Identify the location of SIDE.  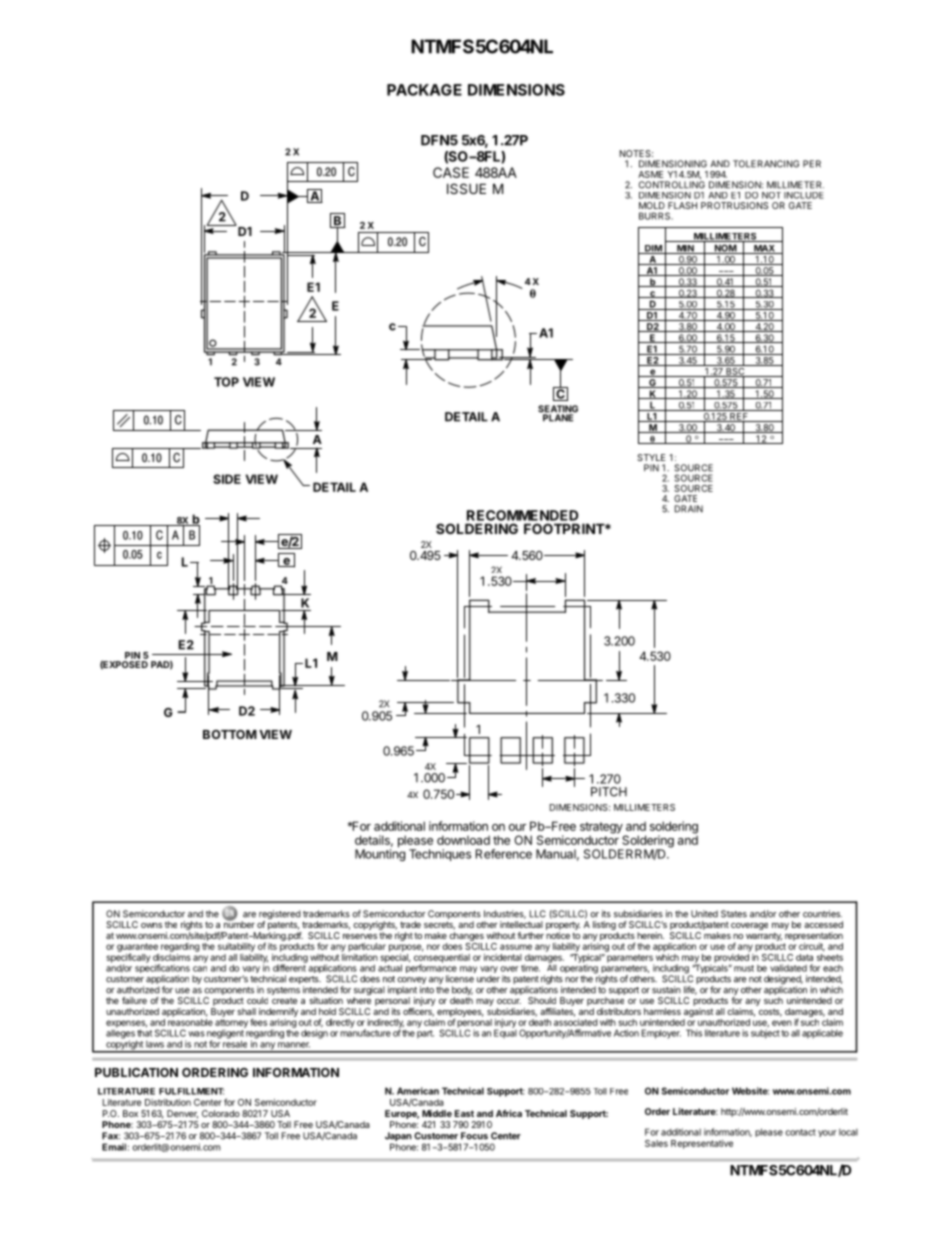
(227, 479).
